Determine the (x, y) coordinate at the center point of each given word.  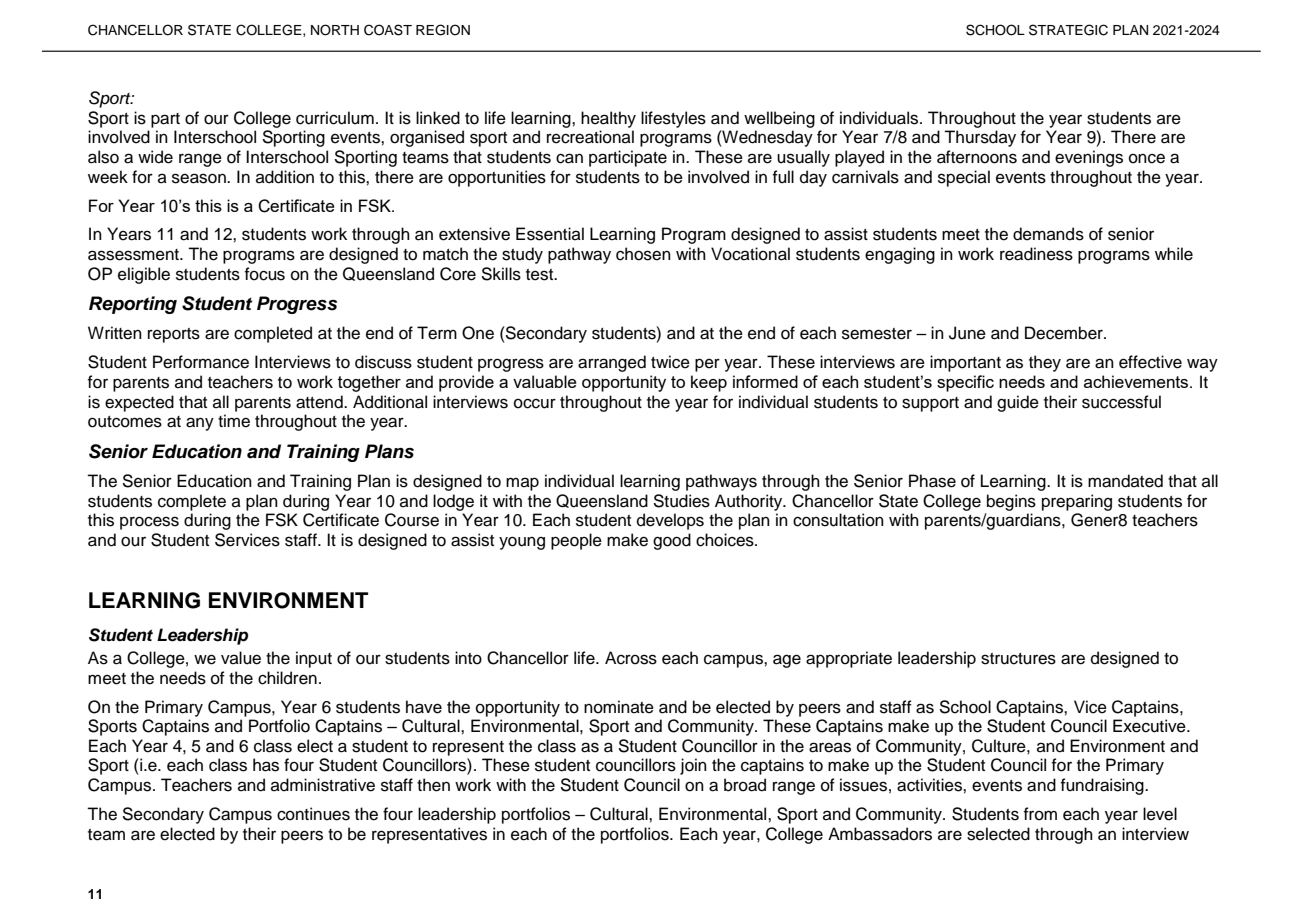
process (149, 523)
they (1045, 363)
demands (1048, 234)
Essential (550, 234)
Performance (201, 362)
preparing (1077, 502)
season (200, 178)
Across (631, 658)
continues (313, 814)
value (241, 658)
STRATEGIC (1068, 30)
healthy (608, 119)
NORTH (335, 30)
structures (1018, 659)
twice (670, 362)
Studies (681, 501)
